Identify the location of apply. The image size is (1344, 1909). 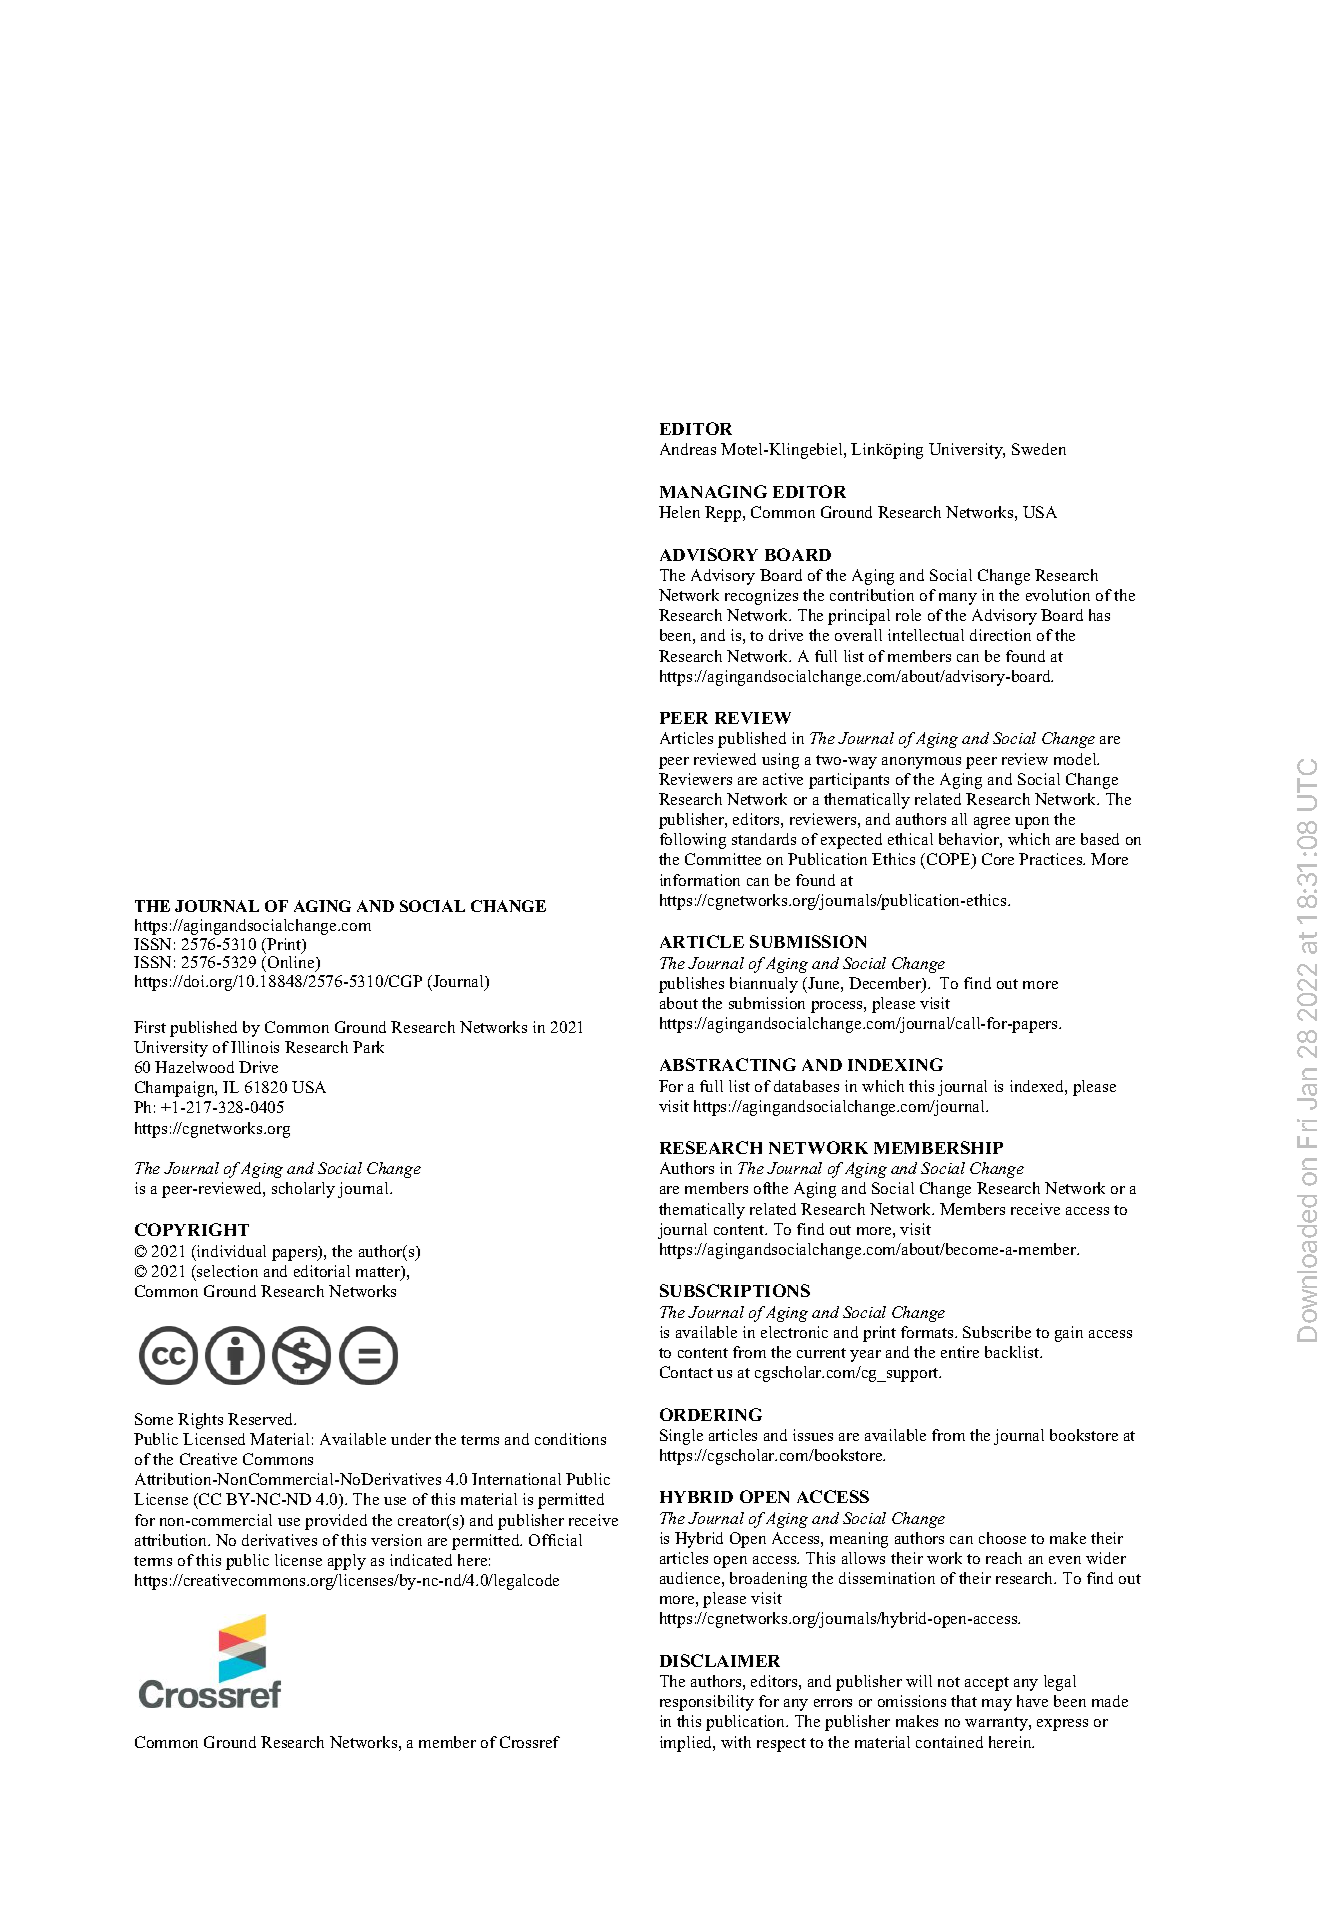
(347, 1562).
